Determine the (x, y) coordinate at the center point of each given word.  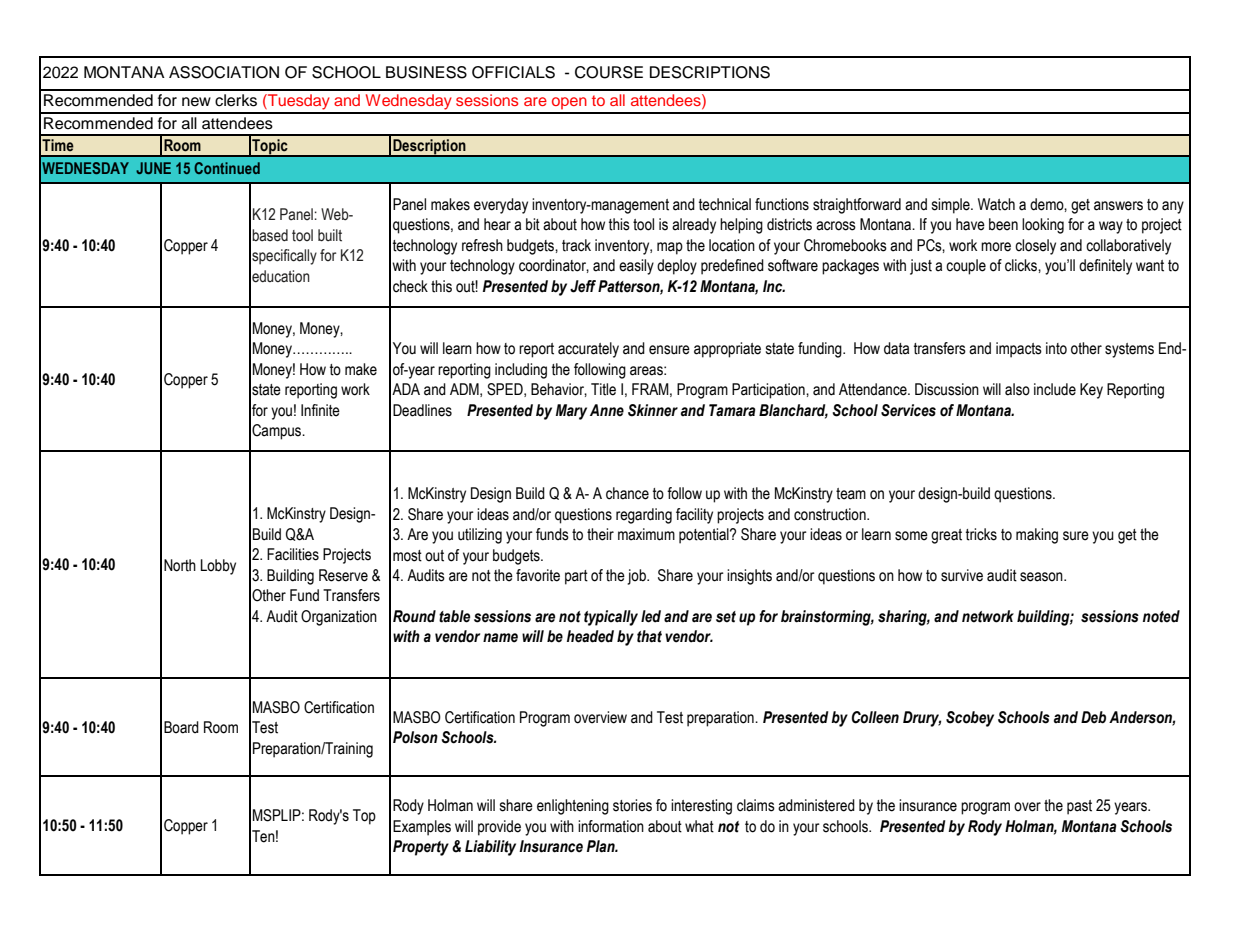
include (1055, 389)
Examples (422, 828)
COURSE (609, 72)
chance (627, 493)
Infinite (320, 410)
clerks (236, 100)
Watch (996, 204)
